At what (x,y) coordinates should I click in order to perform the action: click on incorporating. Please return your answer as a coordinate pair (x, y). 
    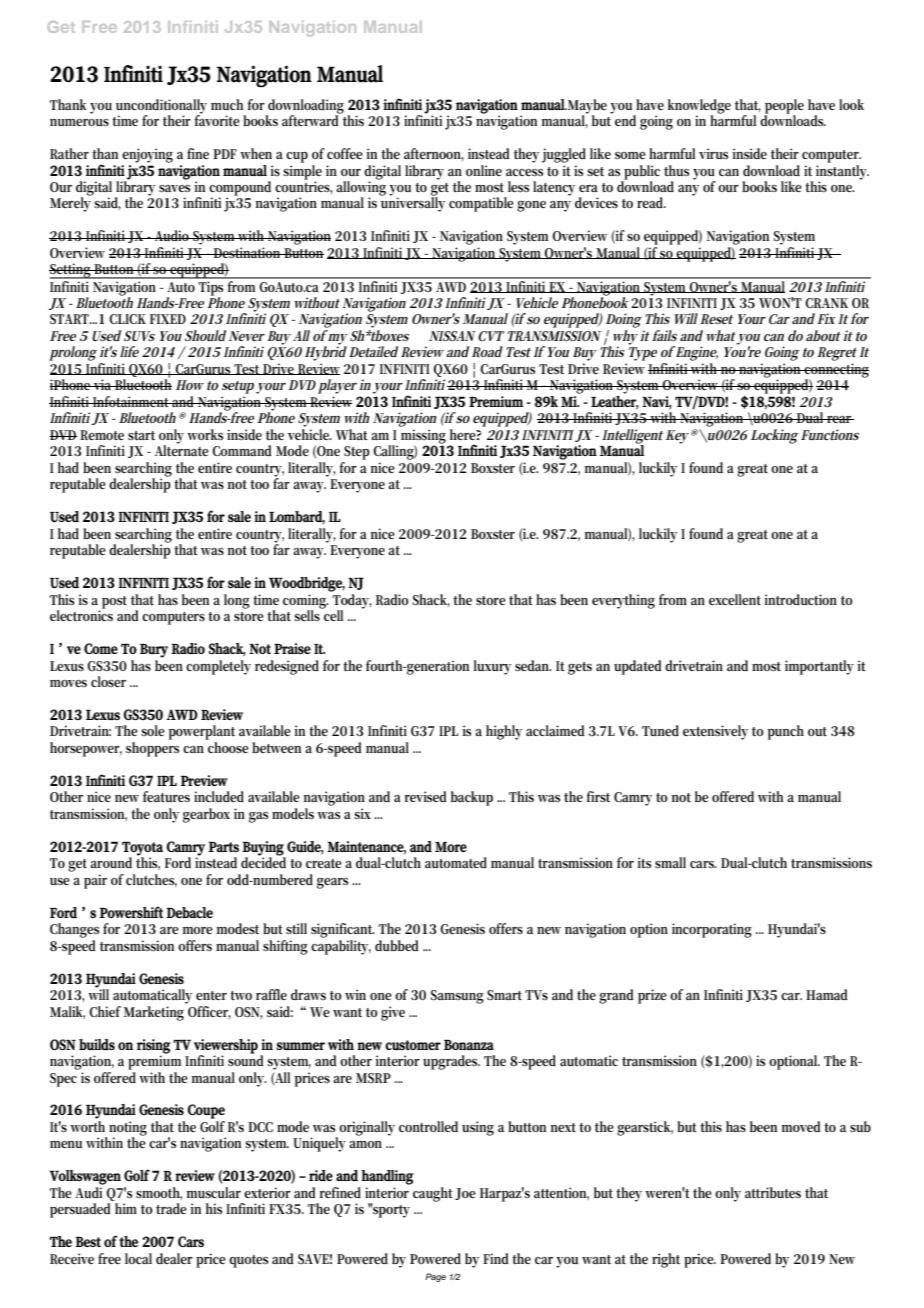
    Looking at the image, I should click on (712, 930).
